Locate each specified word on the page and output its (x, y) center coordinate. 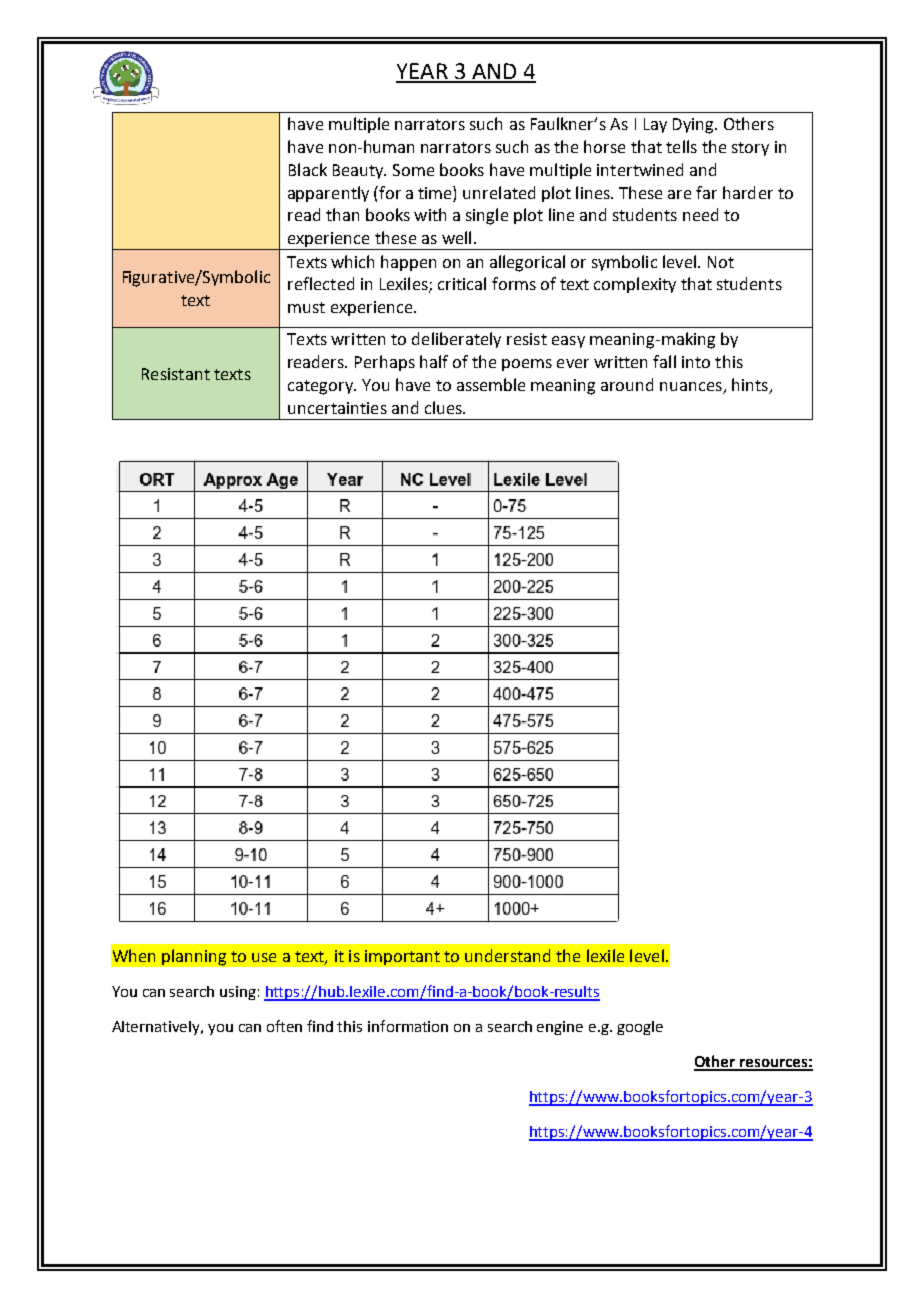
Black (308, 169)
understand (507, 955)
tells (681, 146)
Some (413, 170)
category (322, 387)
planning (194, 957)
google (640, 1028)
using (238, 993)
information (408, 1026)
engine (560, 1028)
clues (444, 407)
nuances (692, 388)
